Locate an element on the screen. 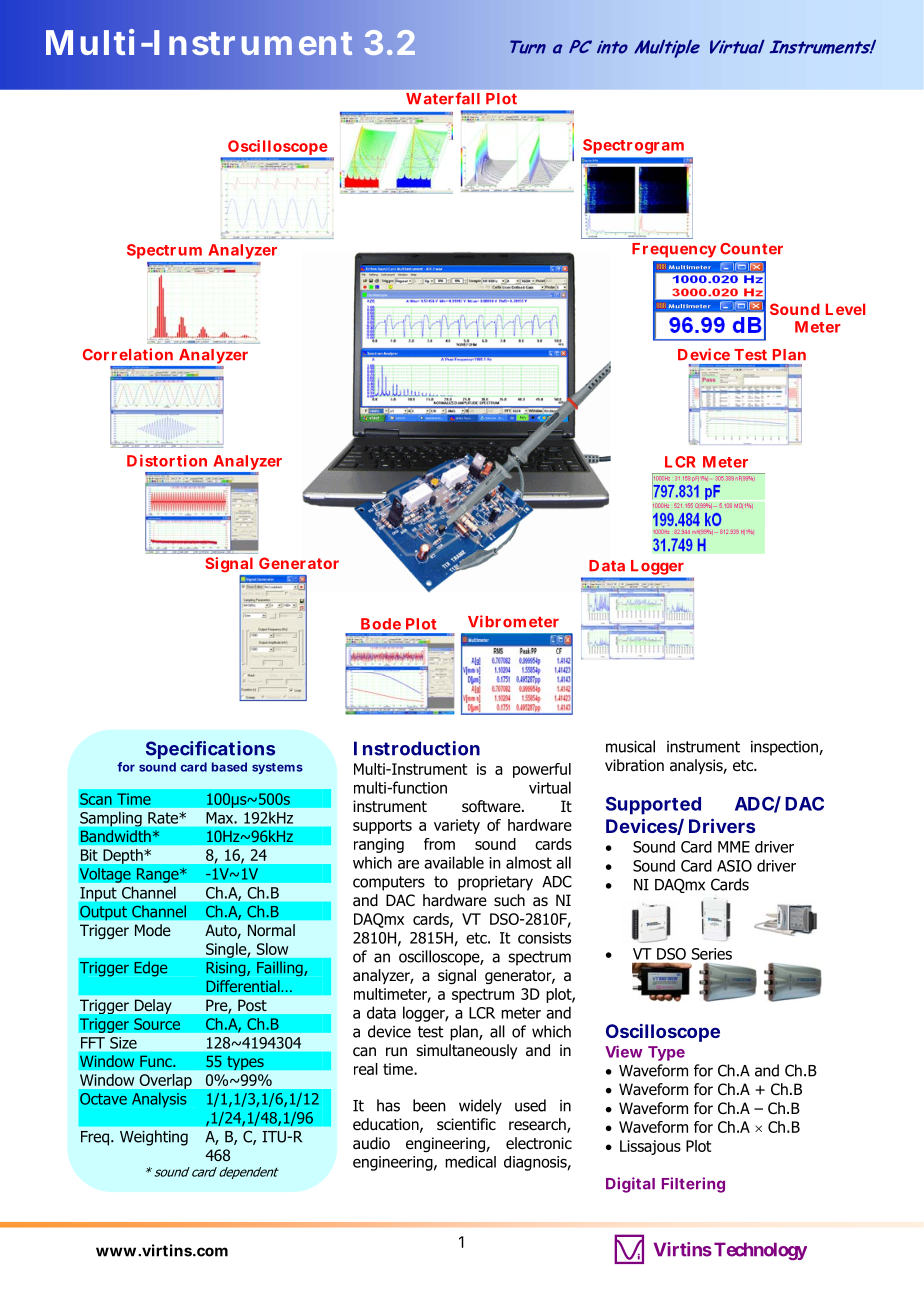 This screenshot has height=1308, width=924. Level is located at coordinates (845, 309).
